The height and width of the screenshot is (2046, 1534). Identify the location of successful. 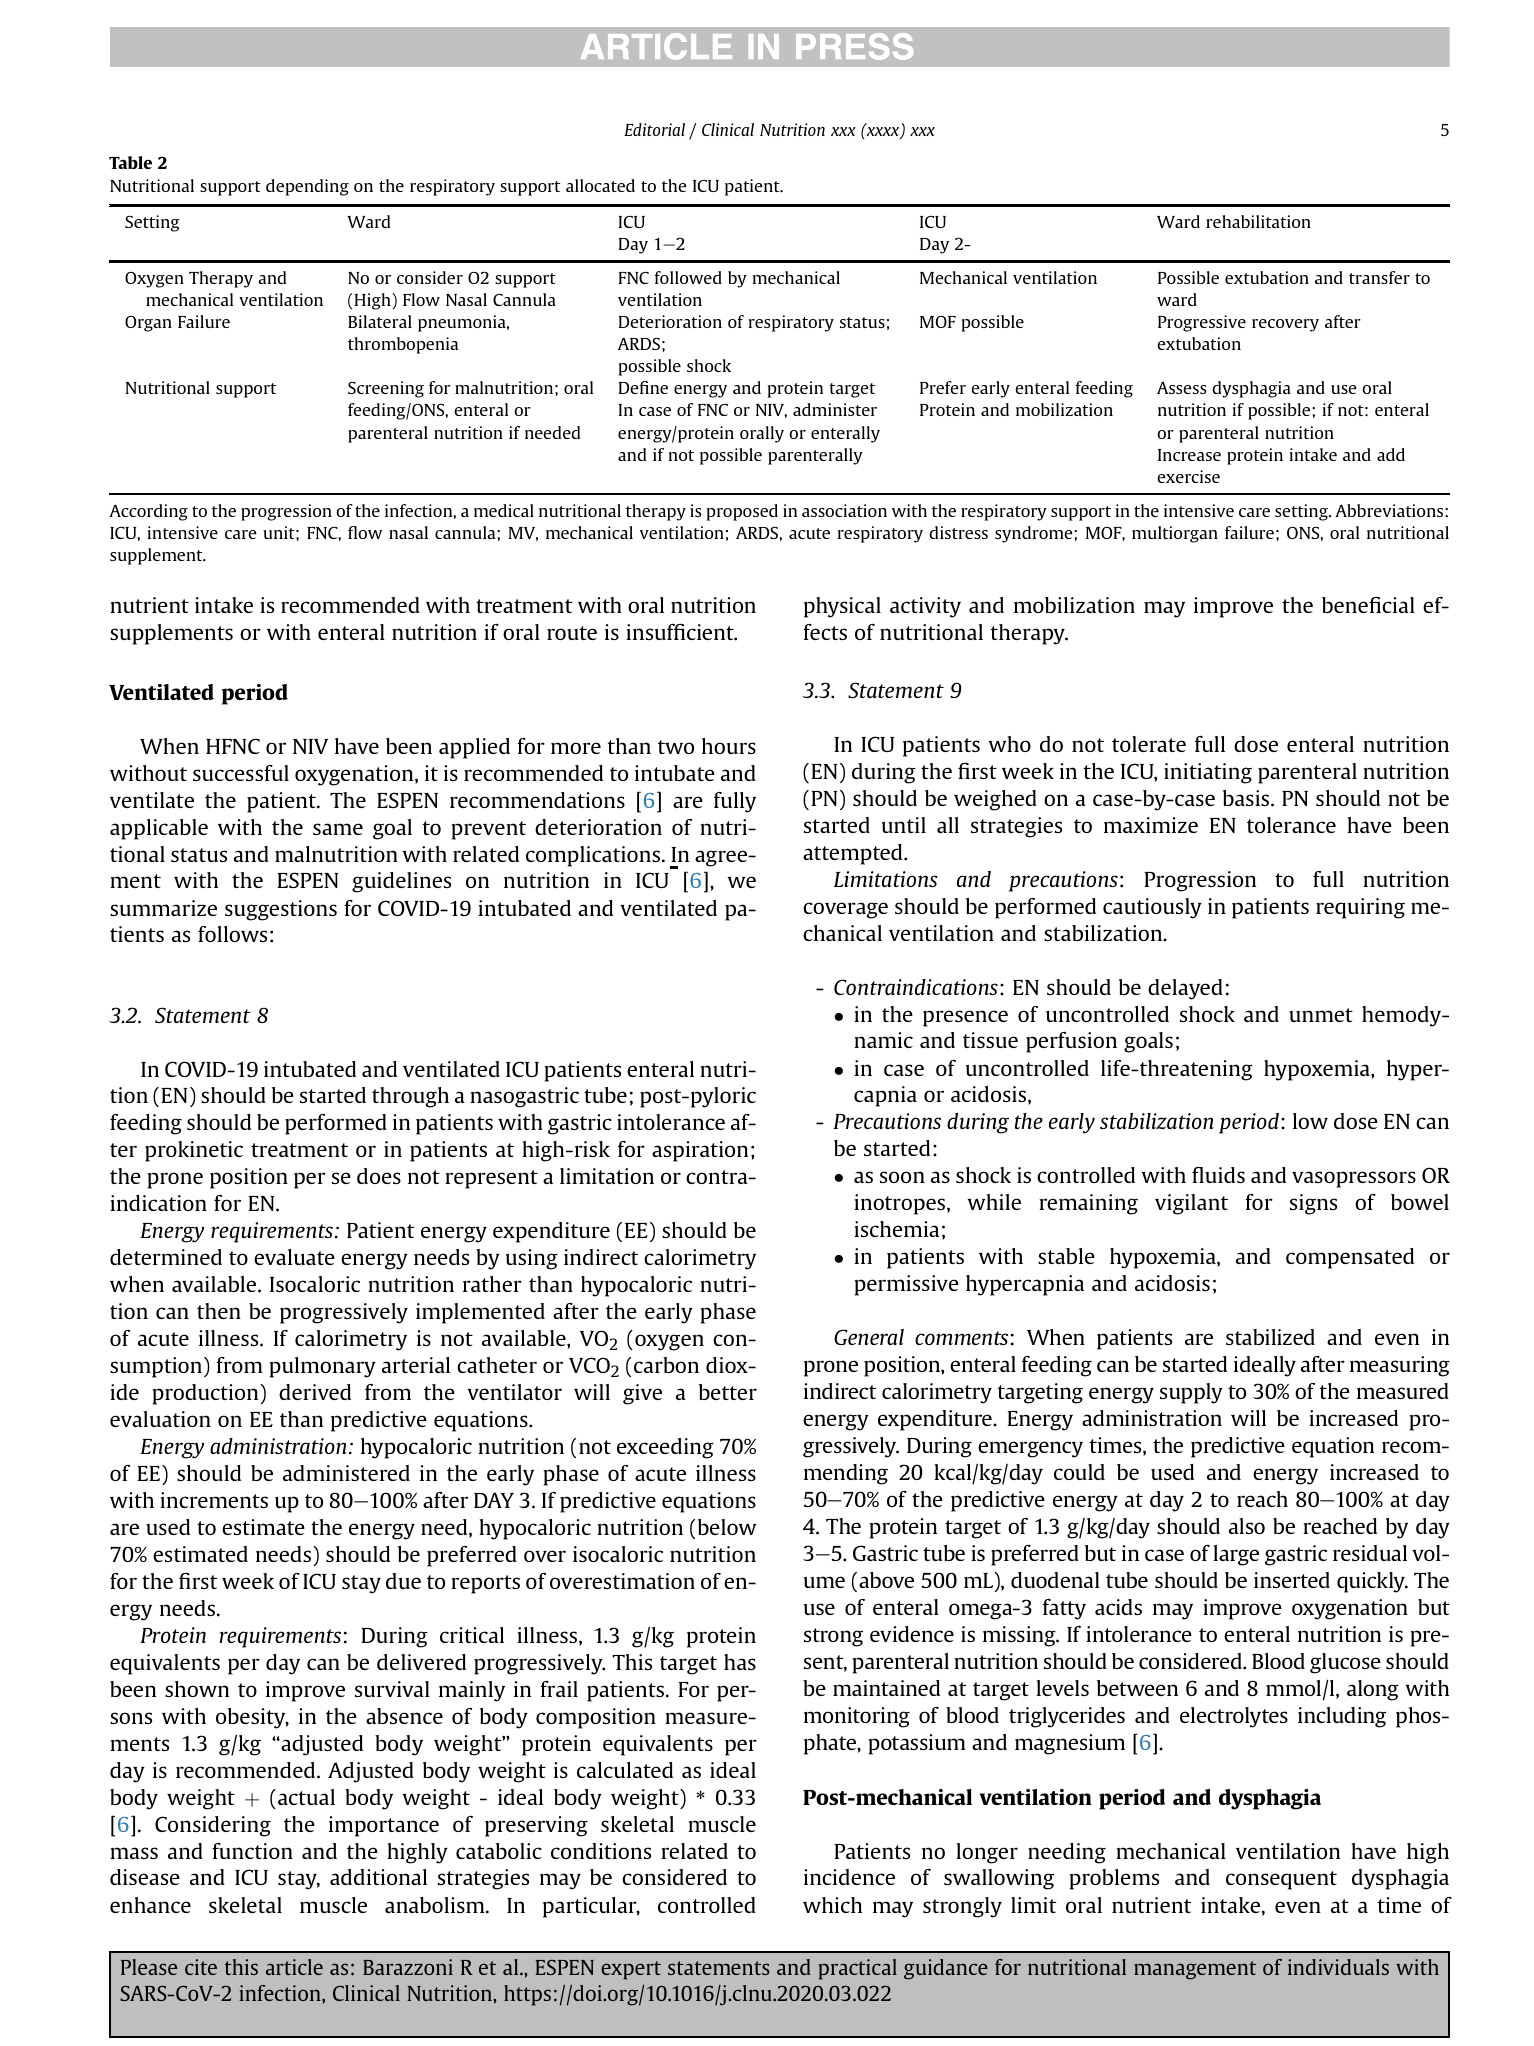
(241, 773).
